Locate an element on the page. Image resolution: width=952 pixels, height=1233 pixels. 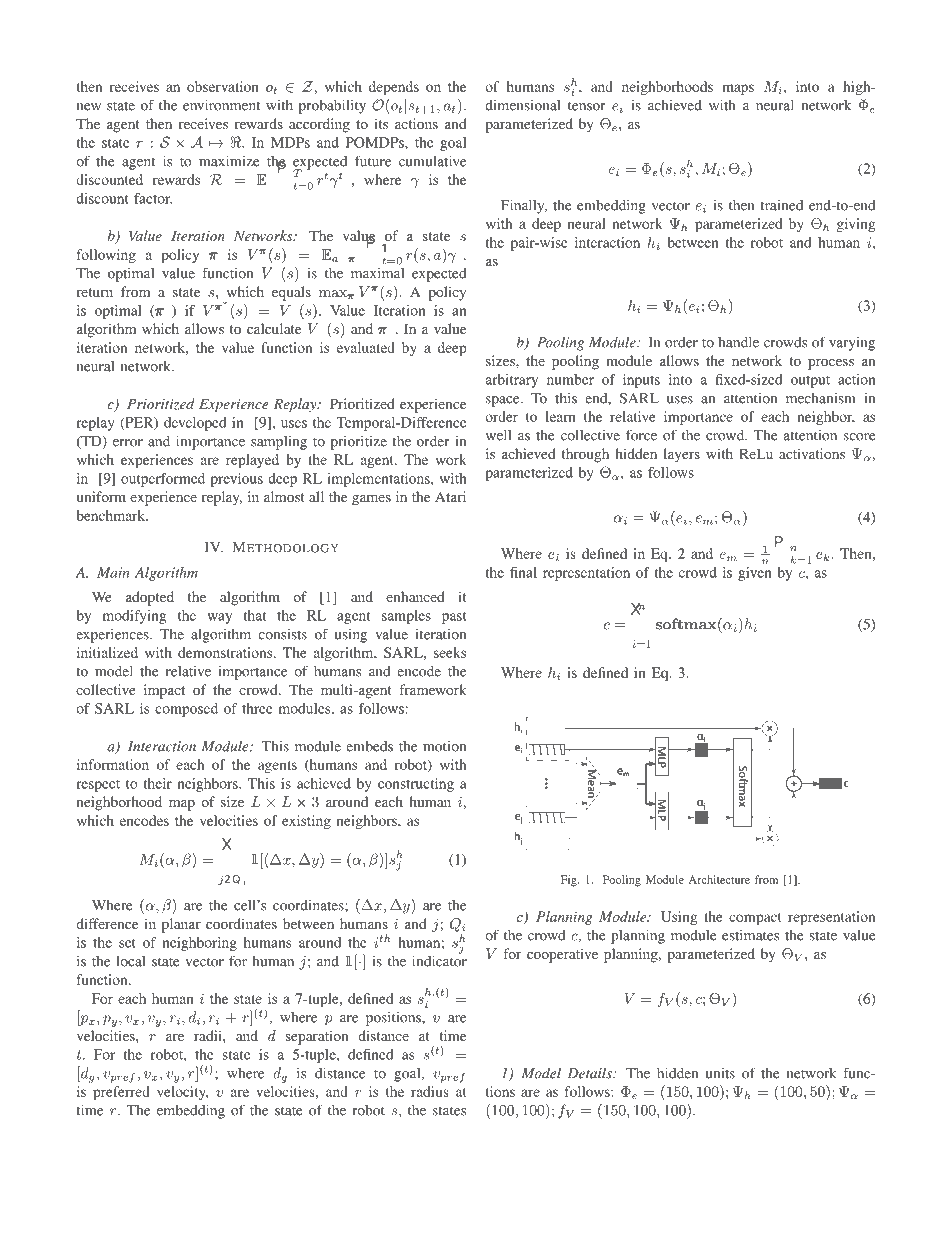
developed is located at coordinates (195, 424).
